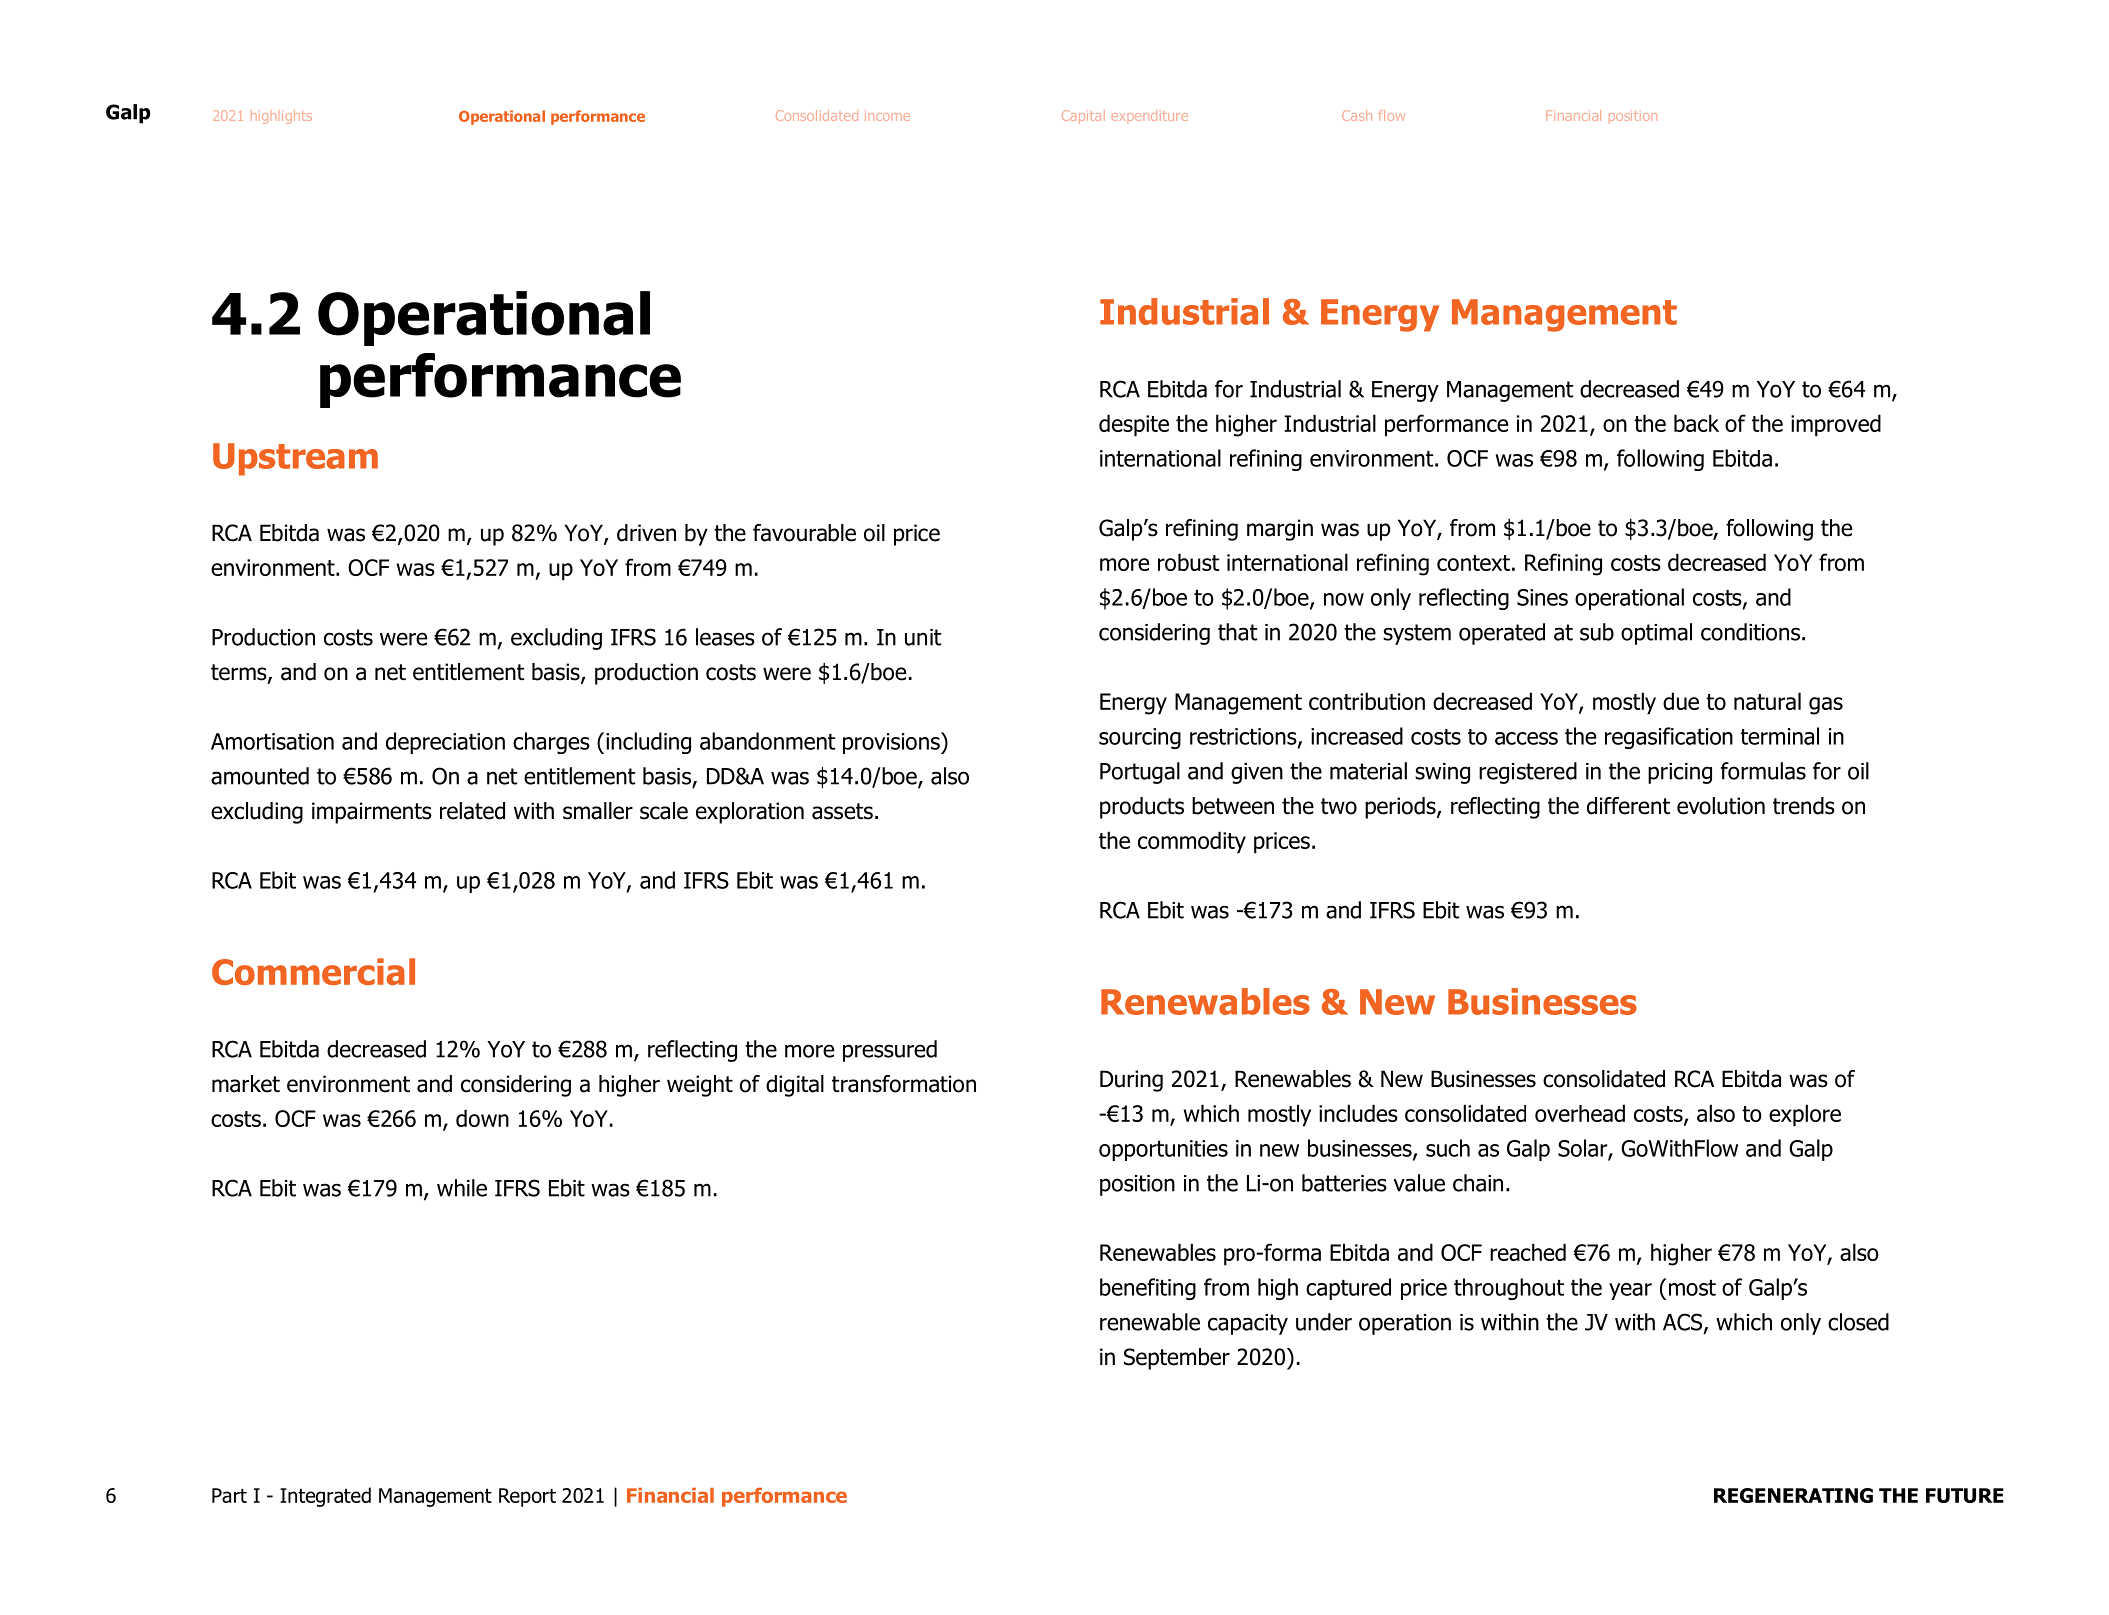 The height and width of the screenshot is (1615, 2109). What do you see at coordinates (472, 811) in the screenshot?
I see `related` at bounding box center [472, 811].
